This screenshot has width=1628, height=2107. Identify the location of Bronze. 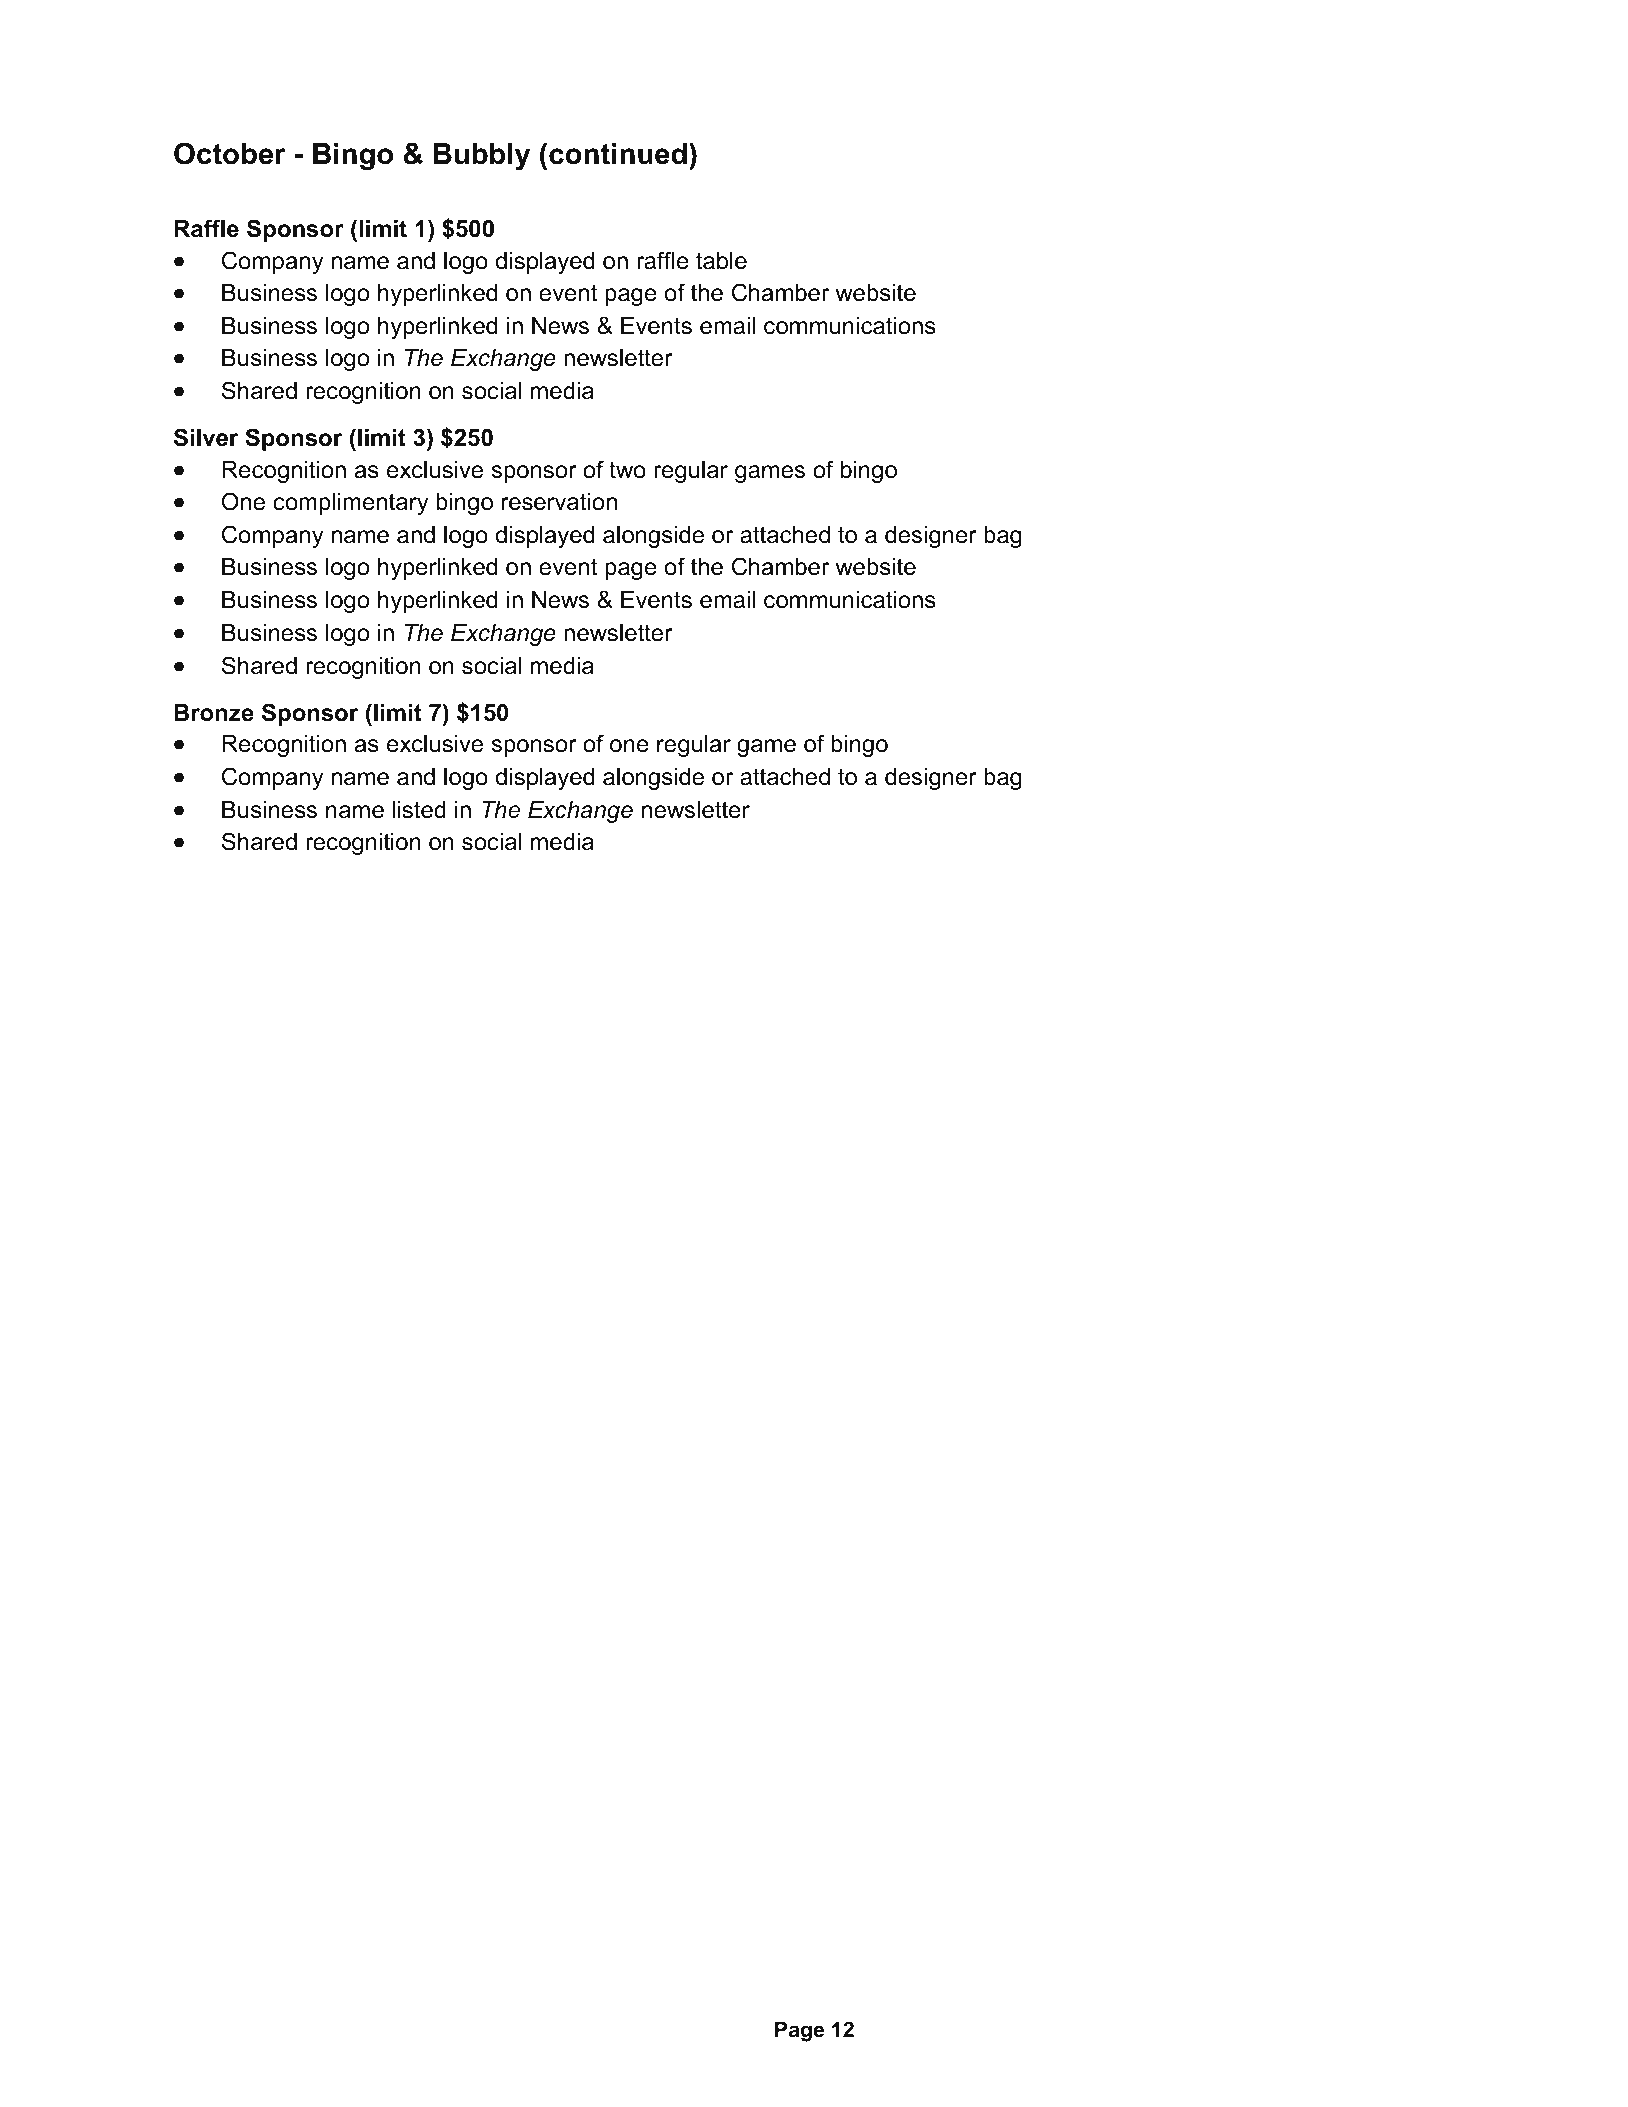
(214, 713).
